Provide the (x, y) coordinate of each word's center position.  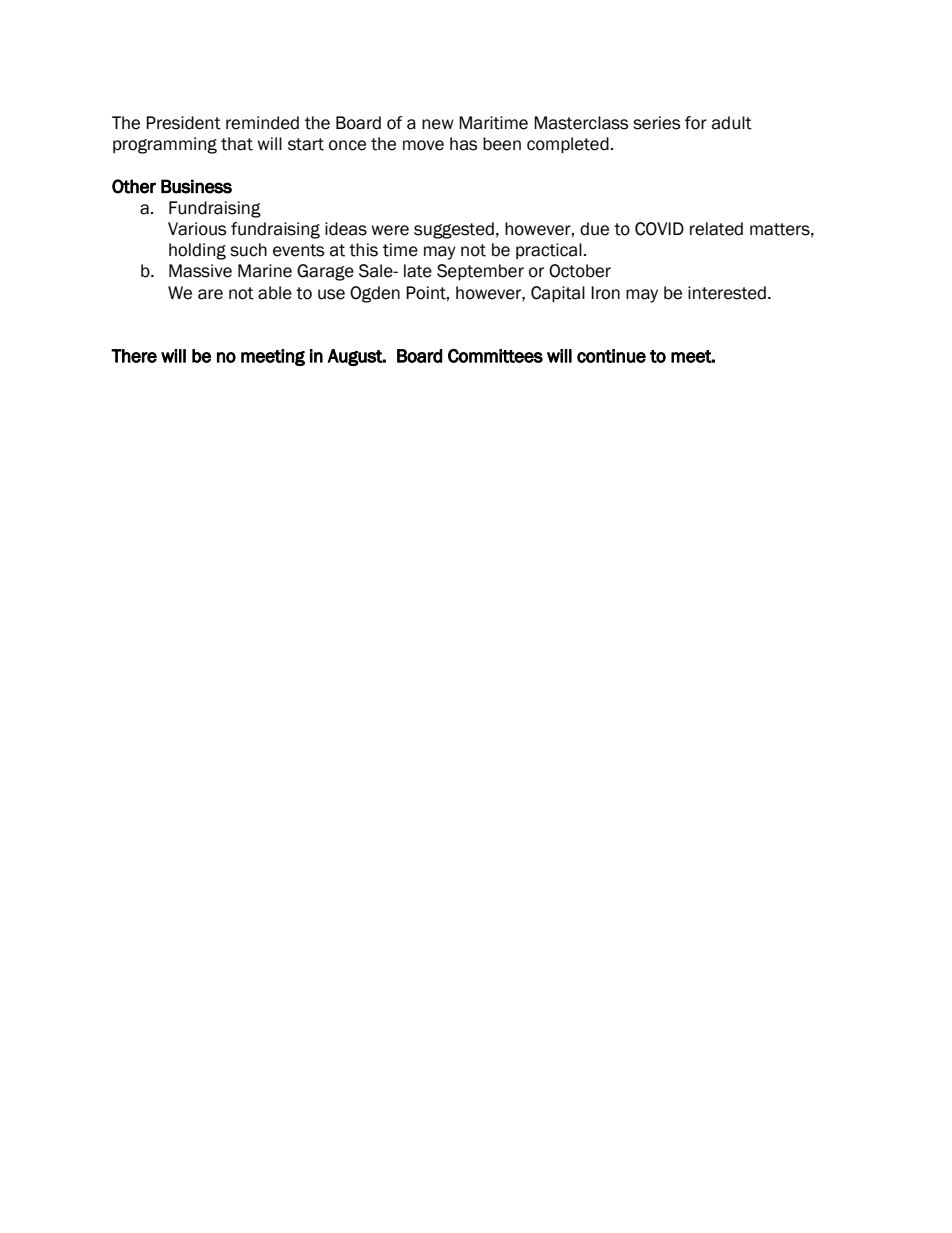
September (480, 272)
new (438, 124)
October (580, 271)
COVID (659, 229)
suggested (454, 230)
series (656, 123)
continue (611, 356)
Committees (495, 356)
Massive (200, 271)
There (134, 356)
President (183, 123)
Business (196, 186)
